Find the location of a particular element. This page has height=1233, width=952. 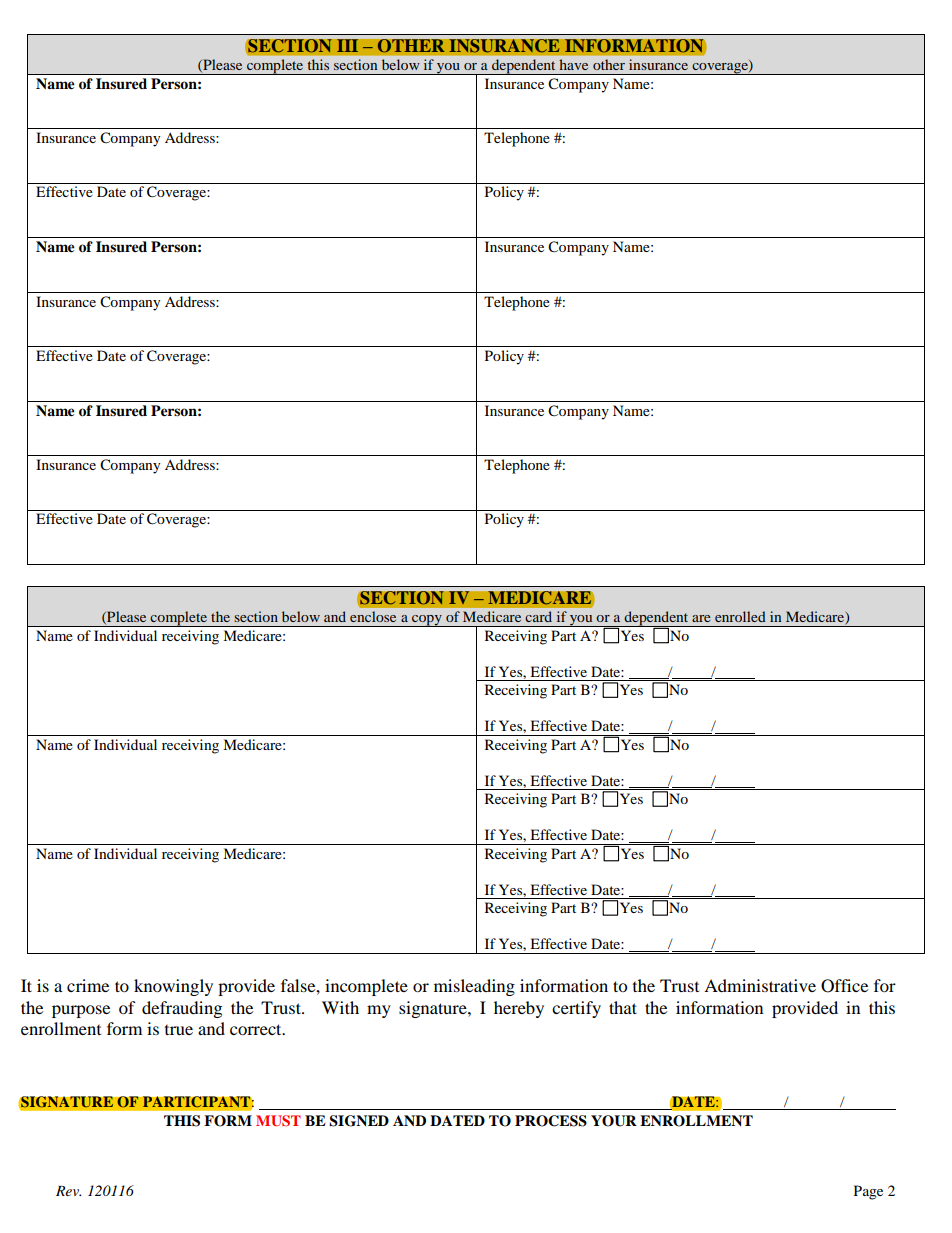

misleading is located at coordinates (474, 987).
